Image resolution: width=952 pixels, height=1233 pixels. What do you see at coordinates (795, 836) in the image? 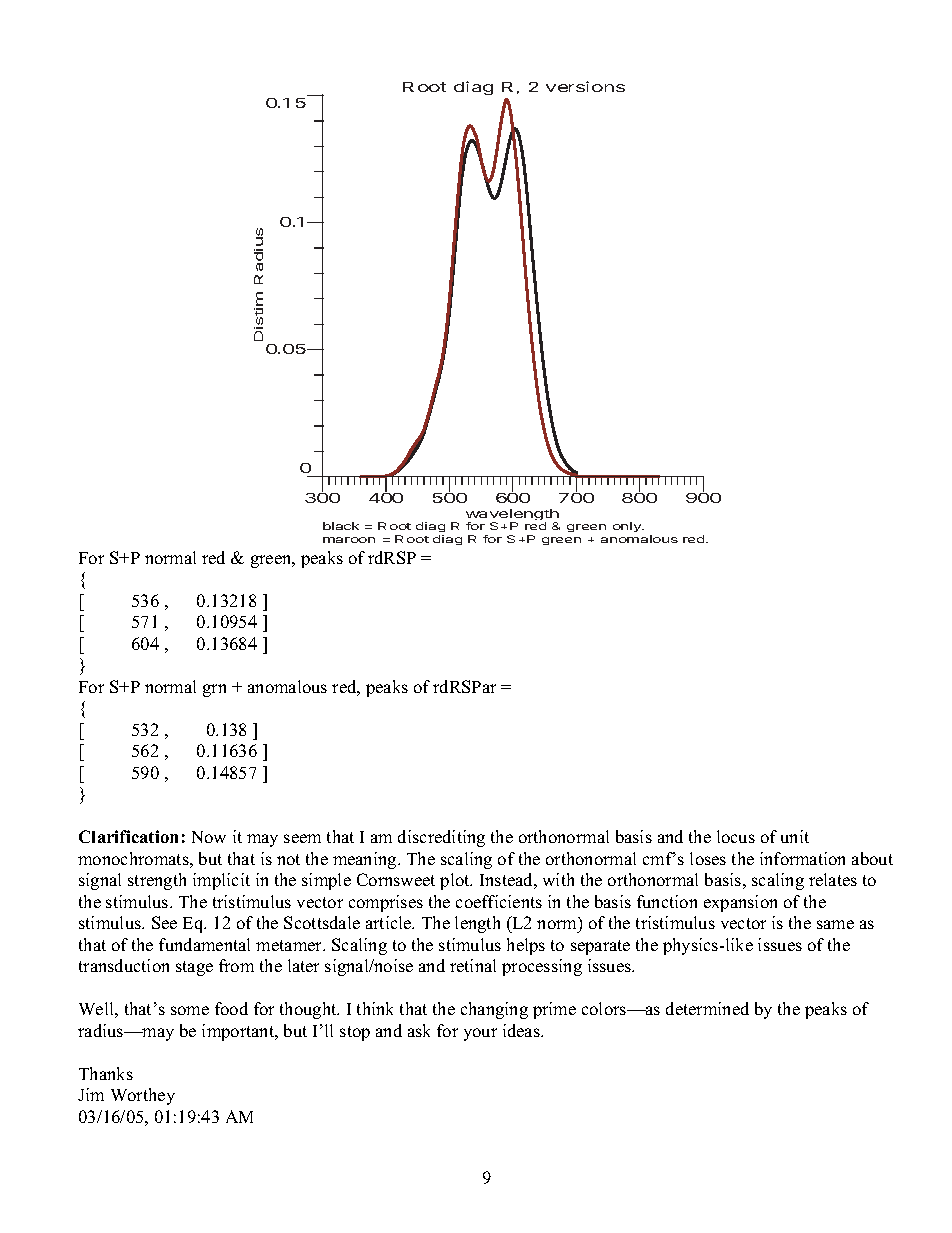
I see `unit` at bounding box center [795, 836].
